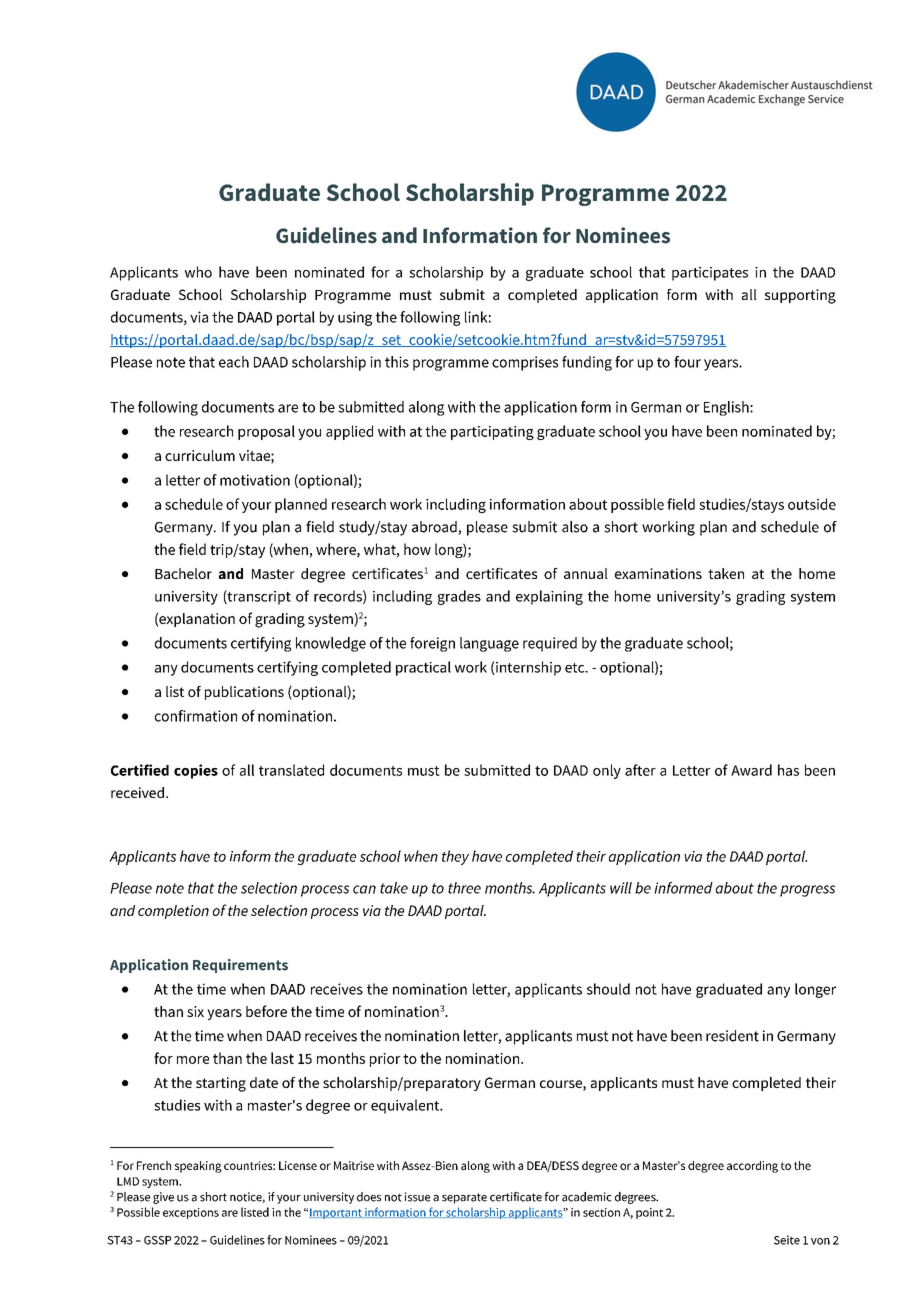 This screenshot has width=924, height=1308. Describe the element at coordinates (196, 771) in the screenshot. I see `copies` at that location.
